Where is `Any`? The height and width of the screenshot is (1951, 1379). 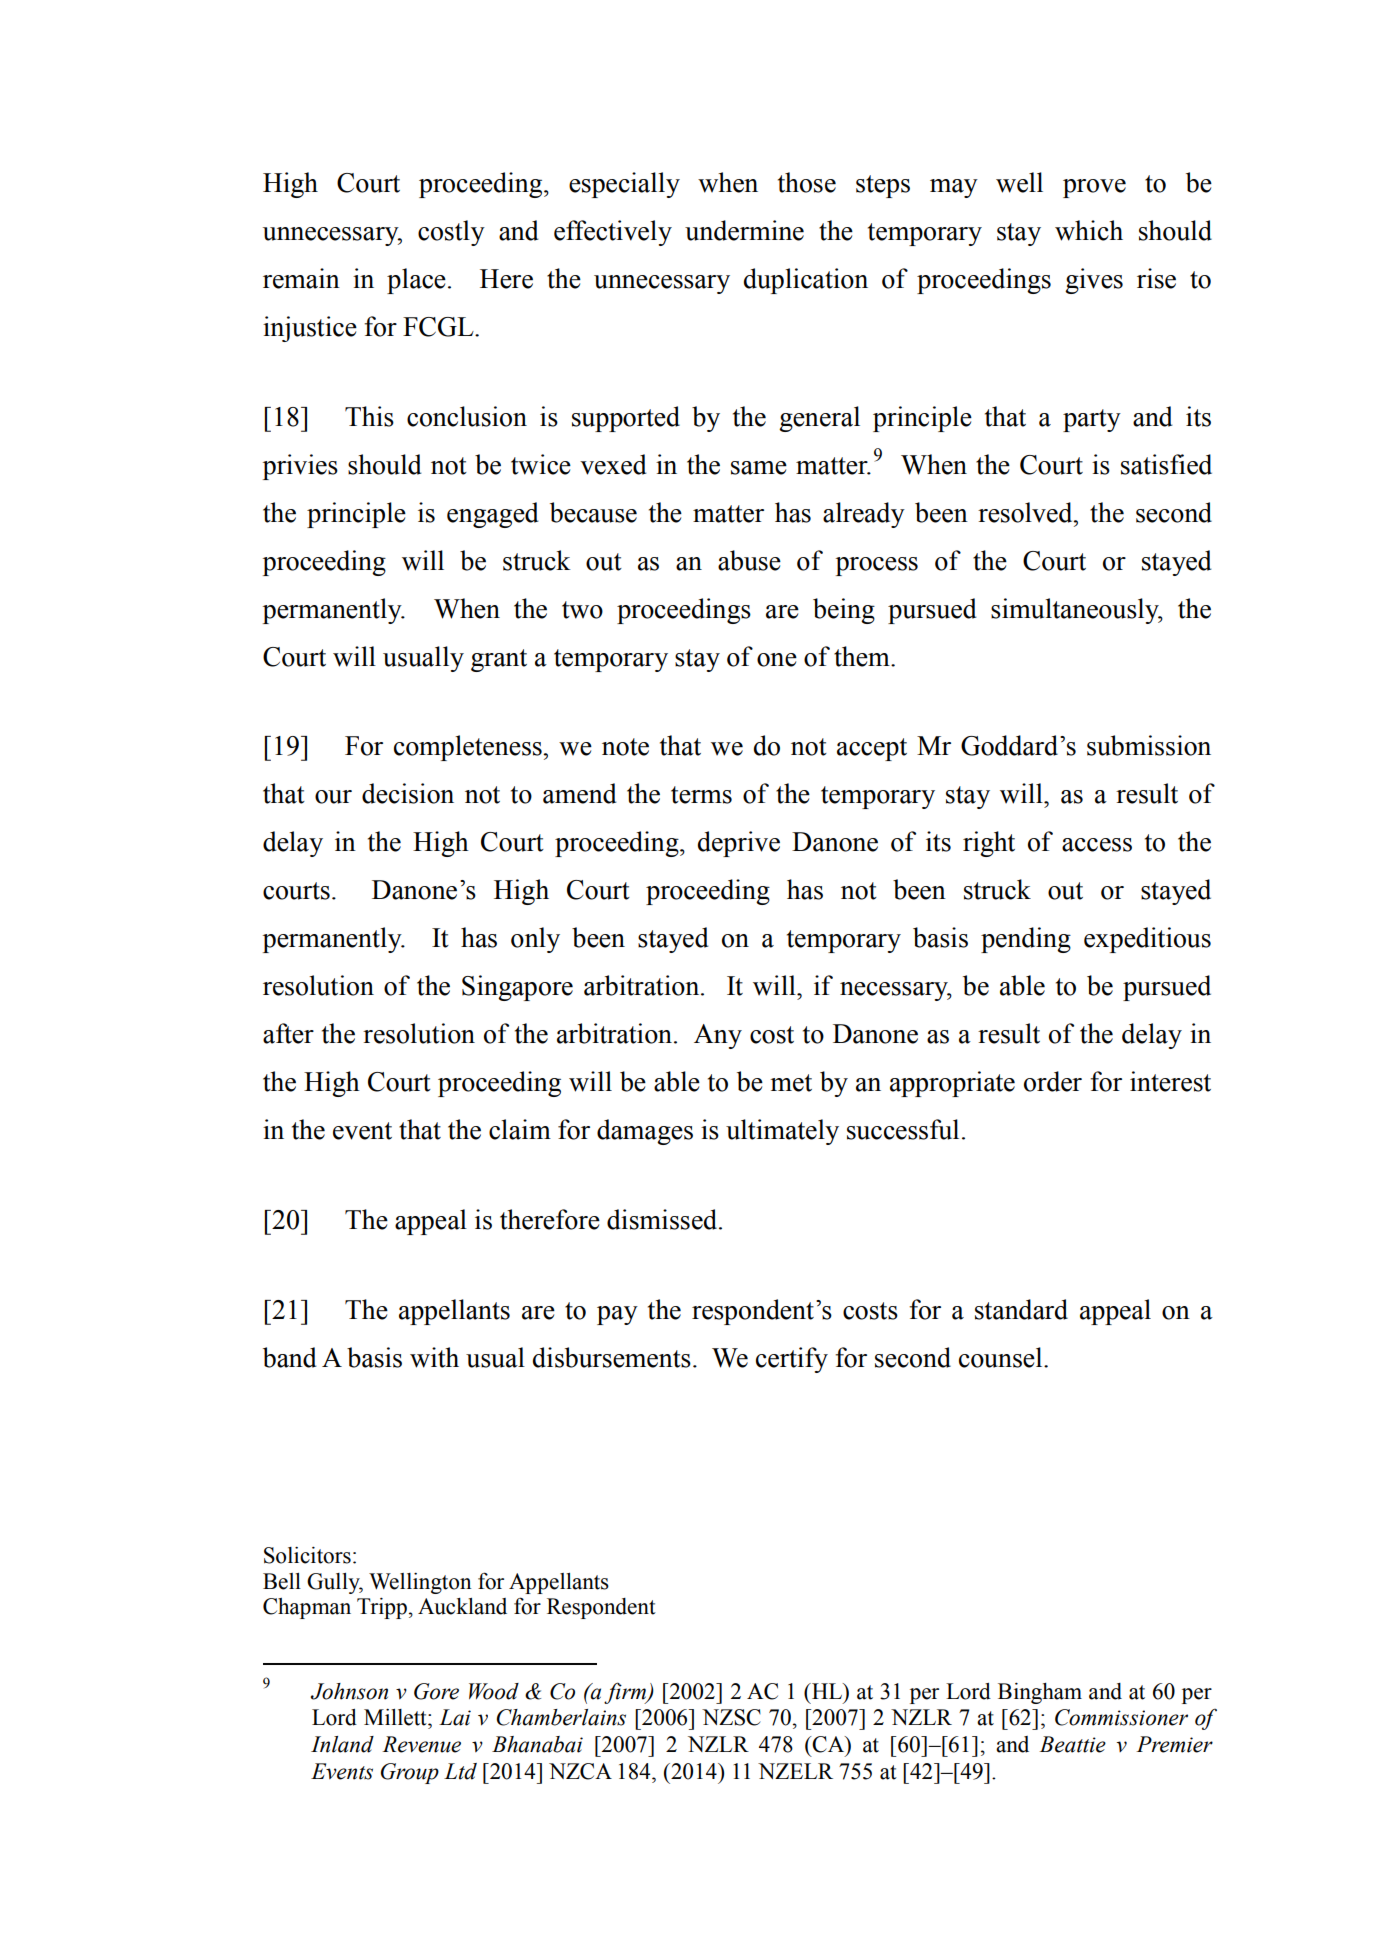
Any is located at coordinates (718, 1036).
